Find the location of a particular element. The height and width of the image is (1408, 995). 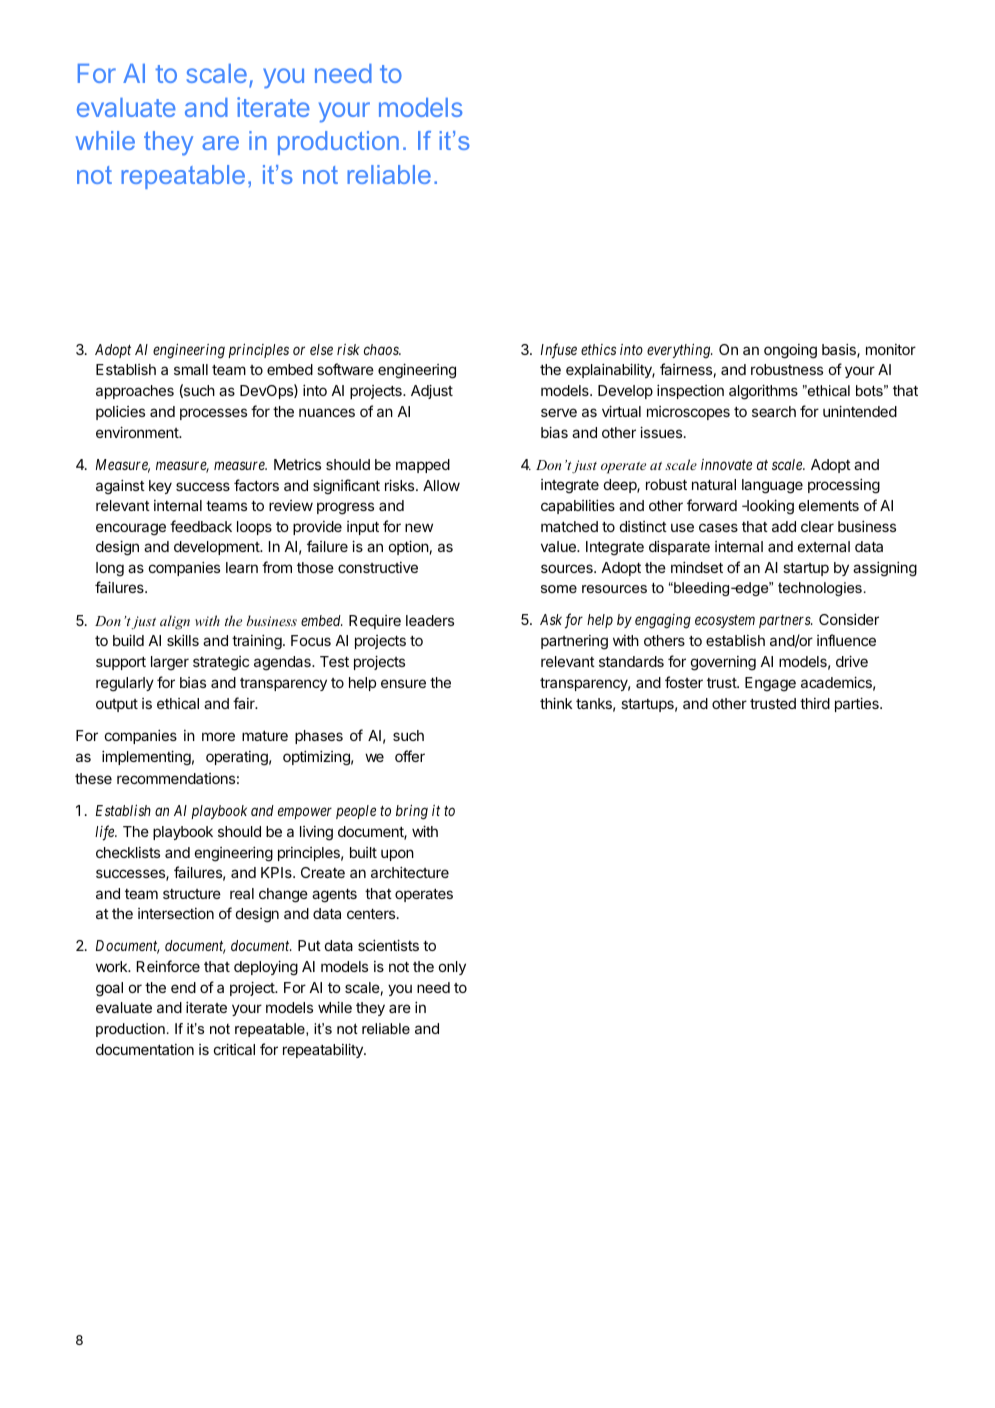

bring is located at coordinates (412, 812).
